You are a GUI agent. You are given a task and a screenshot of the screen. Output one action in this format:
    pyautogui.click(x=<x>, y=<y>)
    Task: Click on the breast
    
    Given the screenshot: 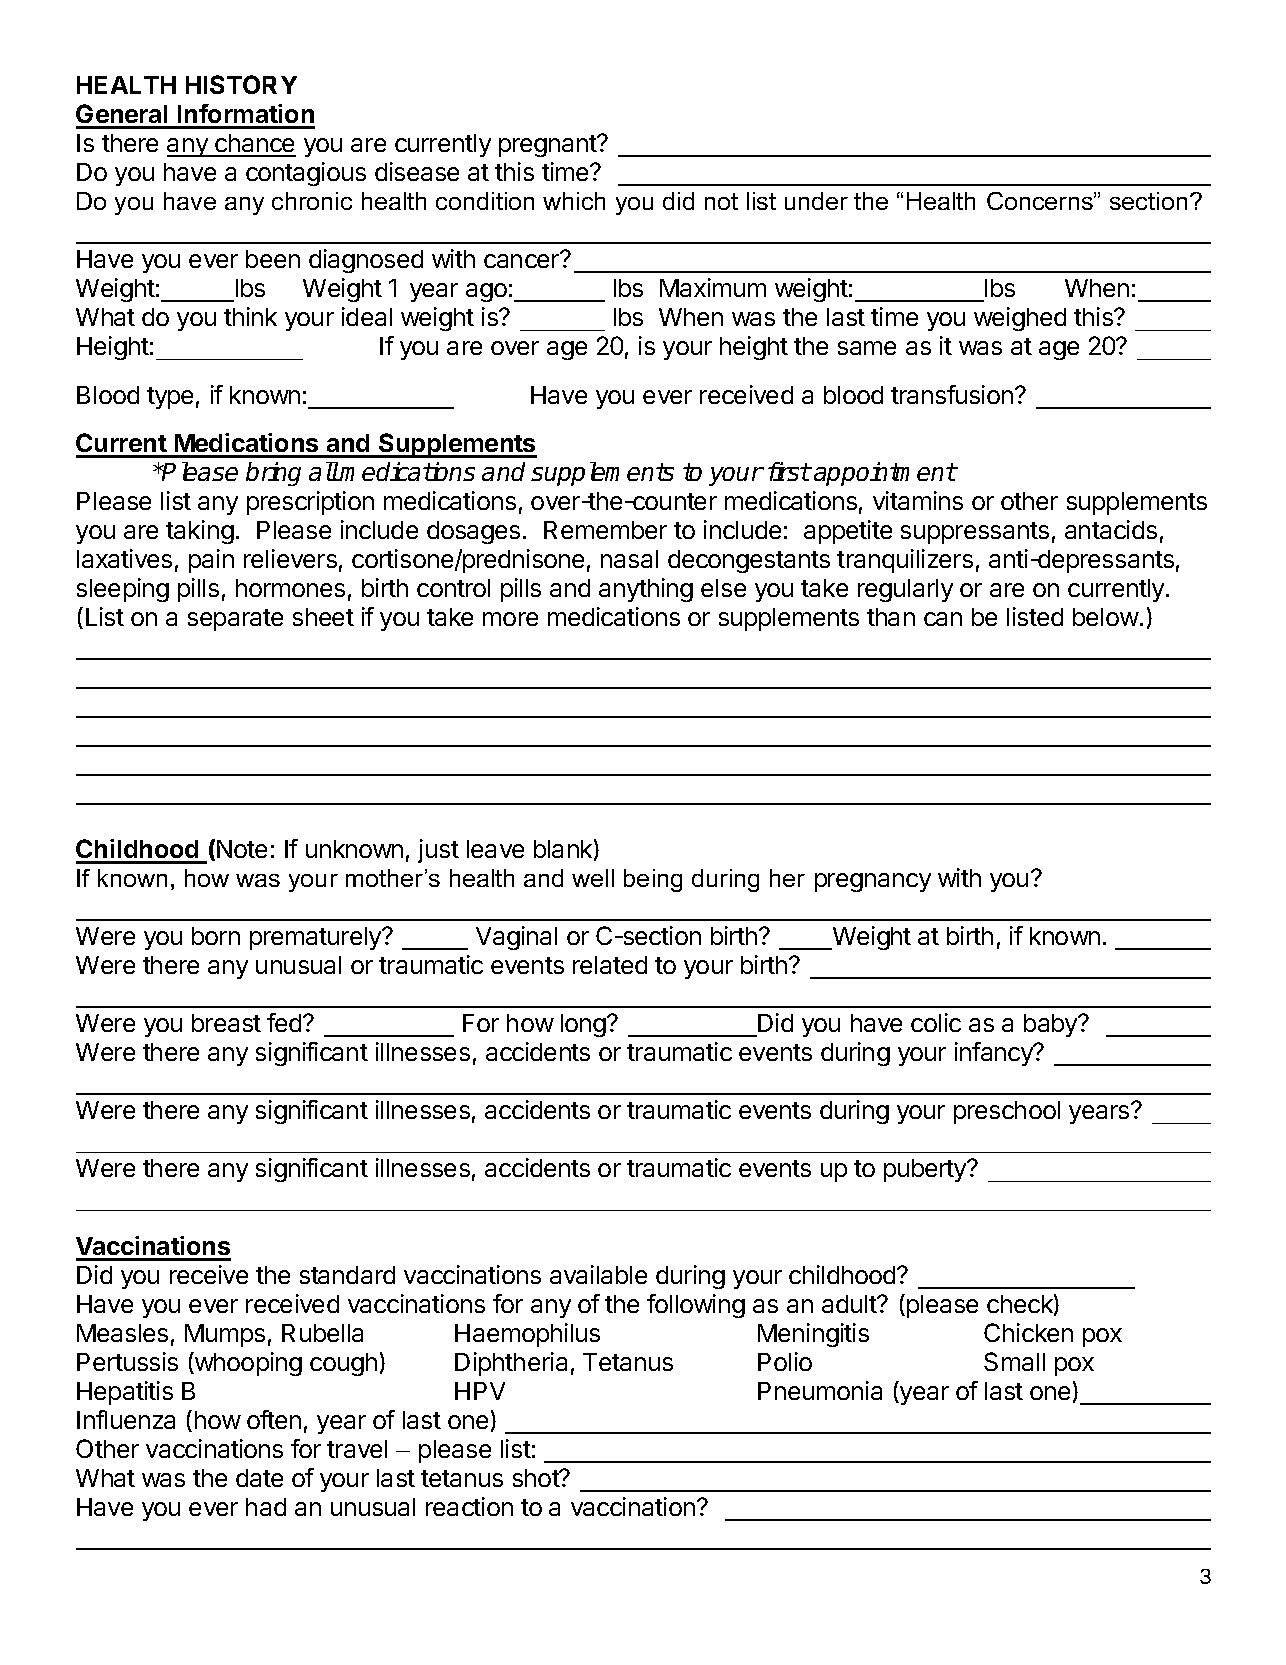 What is the action you would take?
    pyautogui.click(x=226, y=1023)
